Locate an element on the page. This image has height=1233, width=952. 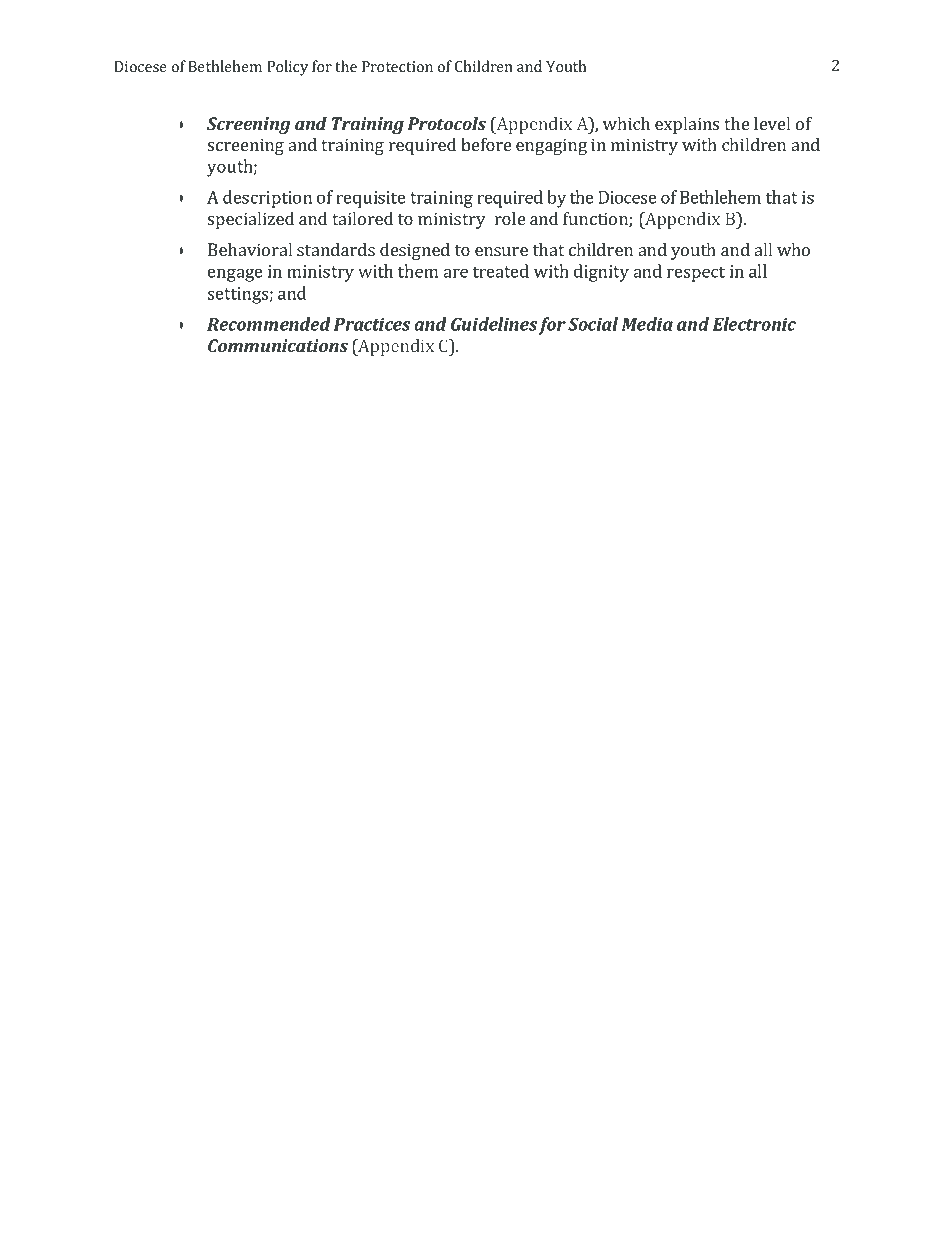
ensure is located at coordinates (501, 251).
